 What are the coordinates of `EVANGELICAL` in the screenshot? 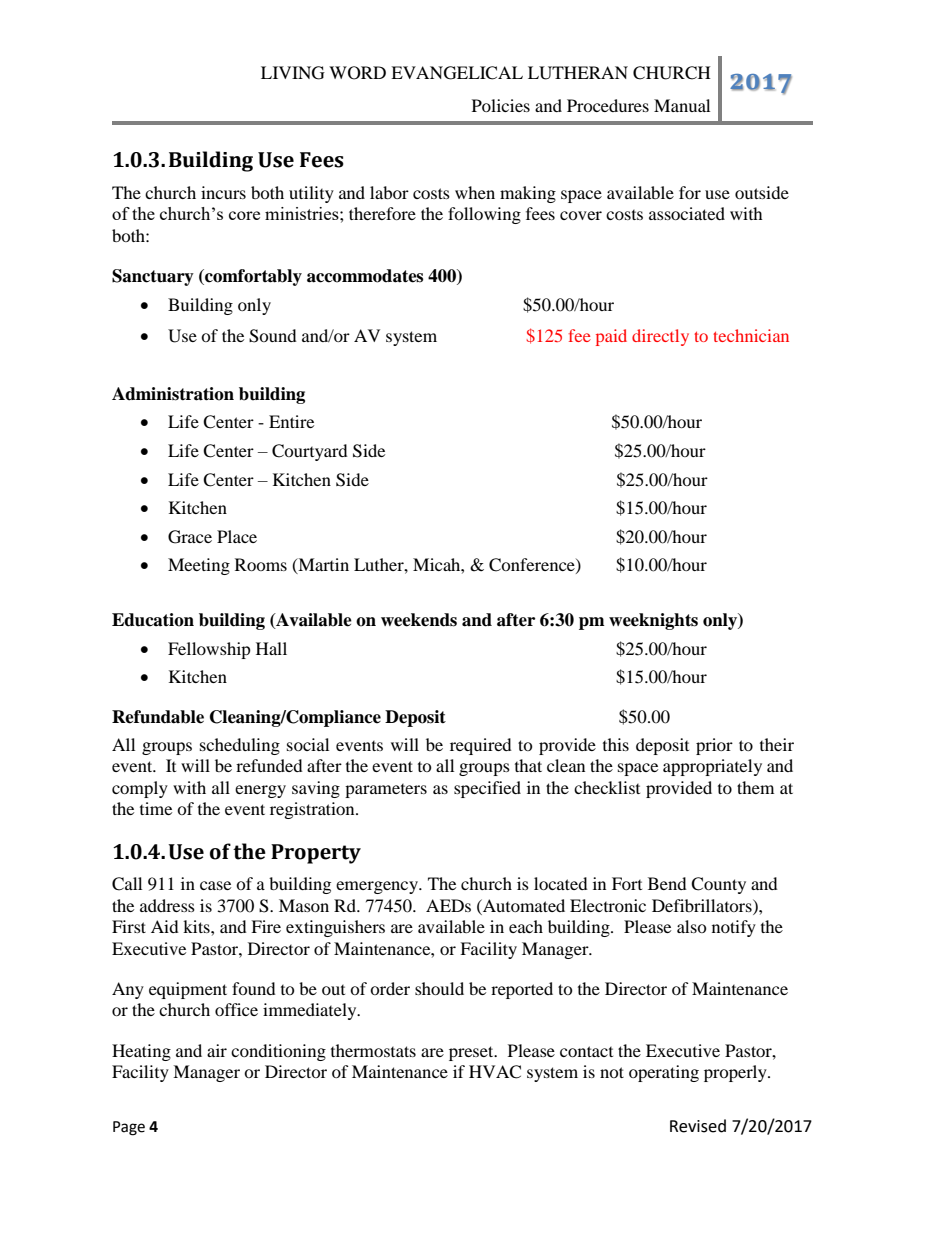 It's located at (457, 73).
